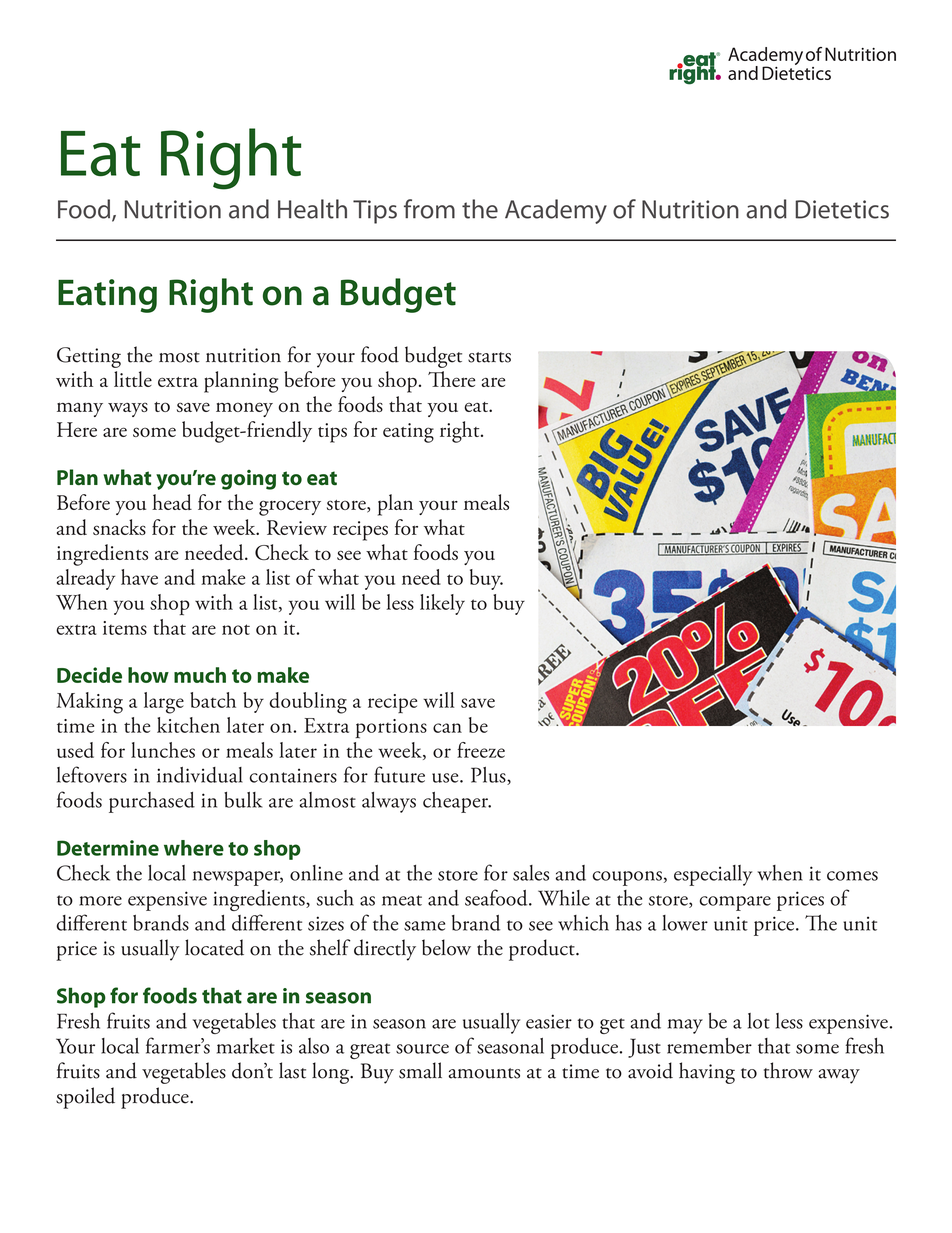 The image size is (952, 1233). What do you see at coordinates (447, 728) in the screenshot?
I see `can` at bounding box center [447, 728].
